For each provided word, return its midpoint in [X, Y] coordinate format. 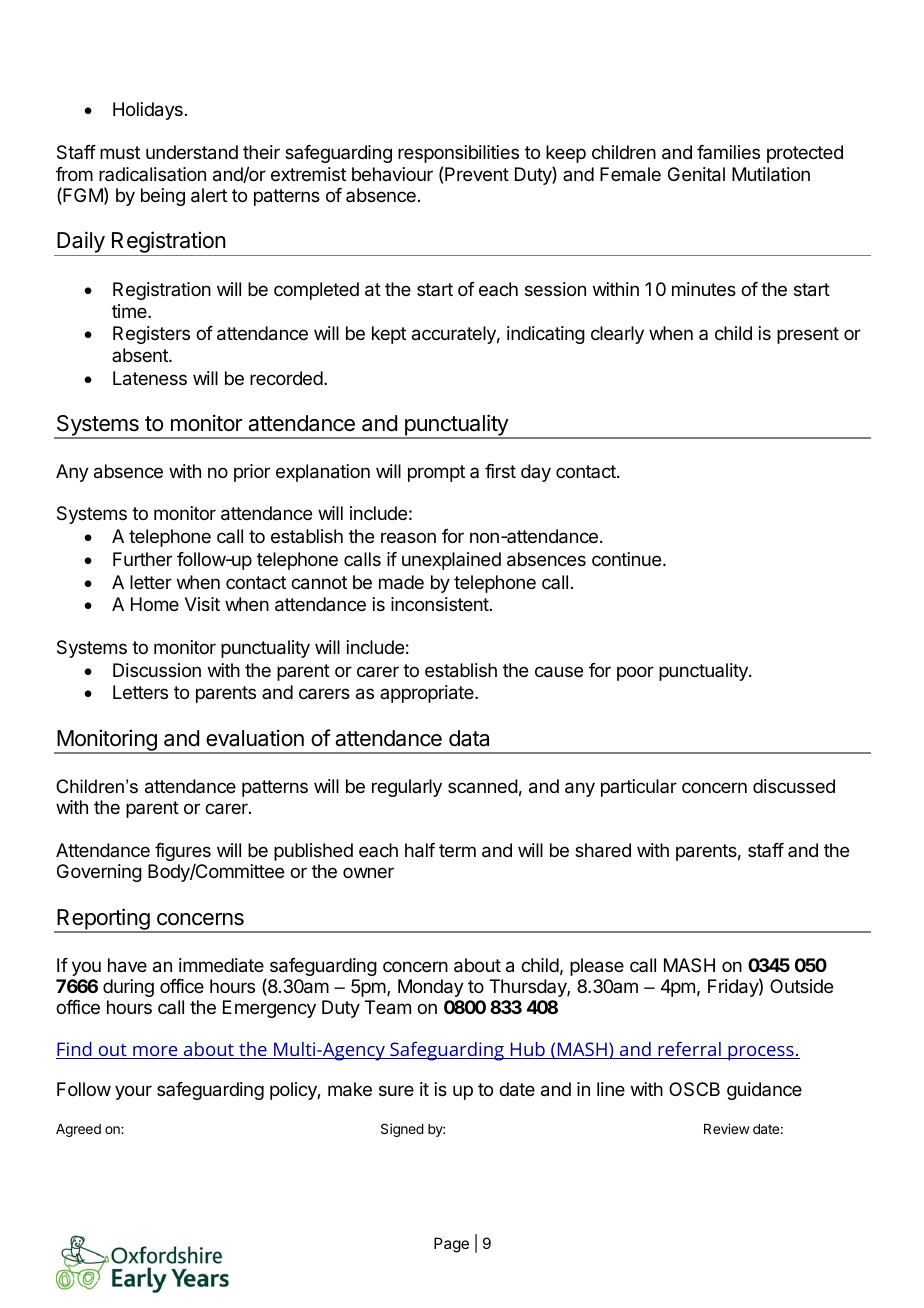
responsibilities [458, 154]
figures [183, 852]
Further [142, 559]
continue [626, 559]
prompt [436, 473]
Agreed [78, 1130]
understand [192, 152]
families [728, 152]
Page [451, 1245]
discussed [794, 786]
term [457, 850]
